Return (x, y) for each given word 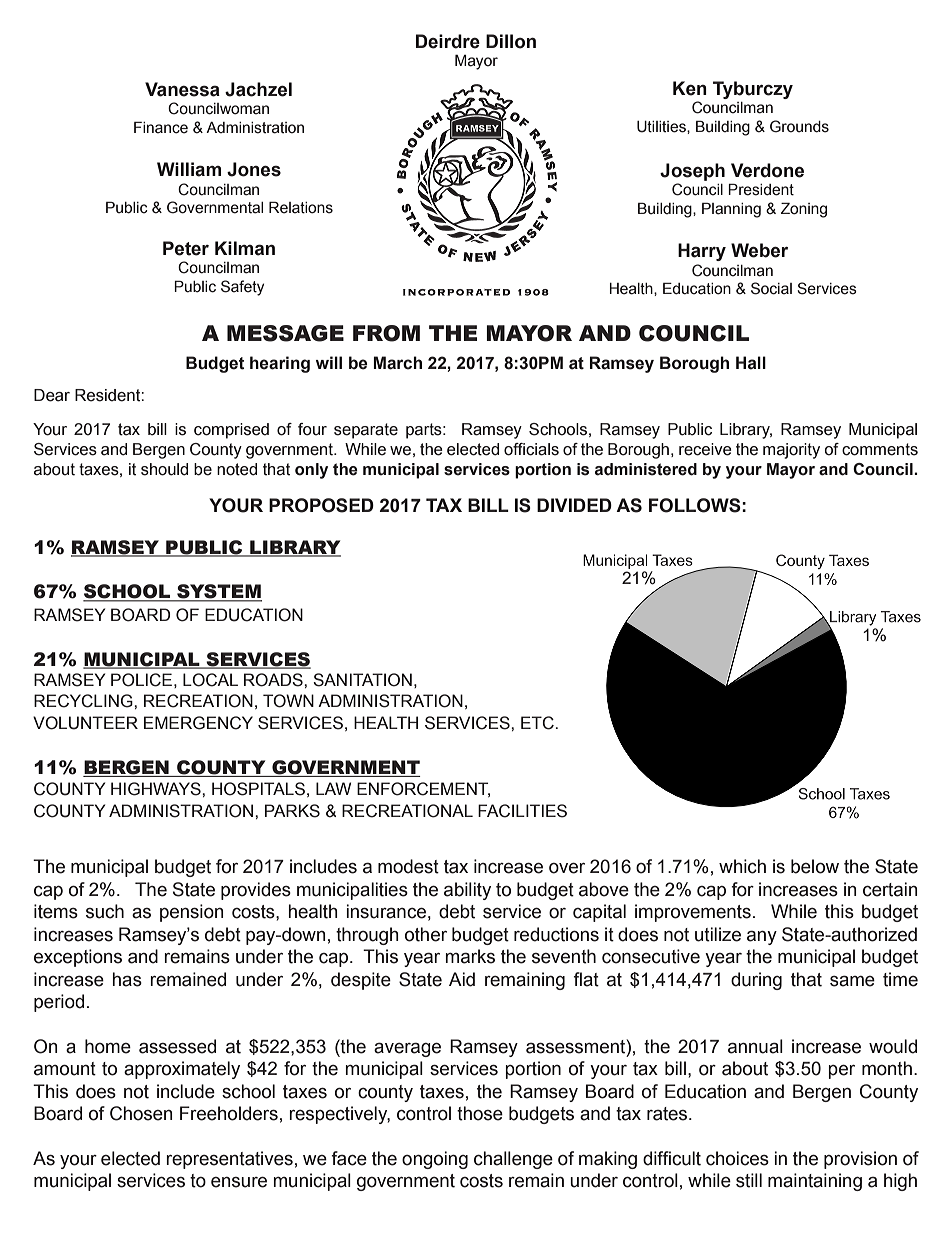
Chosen (141, 1113)
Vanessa (182, 89)
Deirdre (448, 41)
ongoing (435, 1160)
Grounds (799, 126)
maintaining (815, 1182)
